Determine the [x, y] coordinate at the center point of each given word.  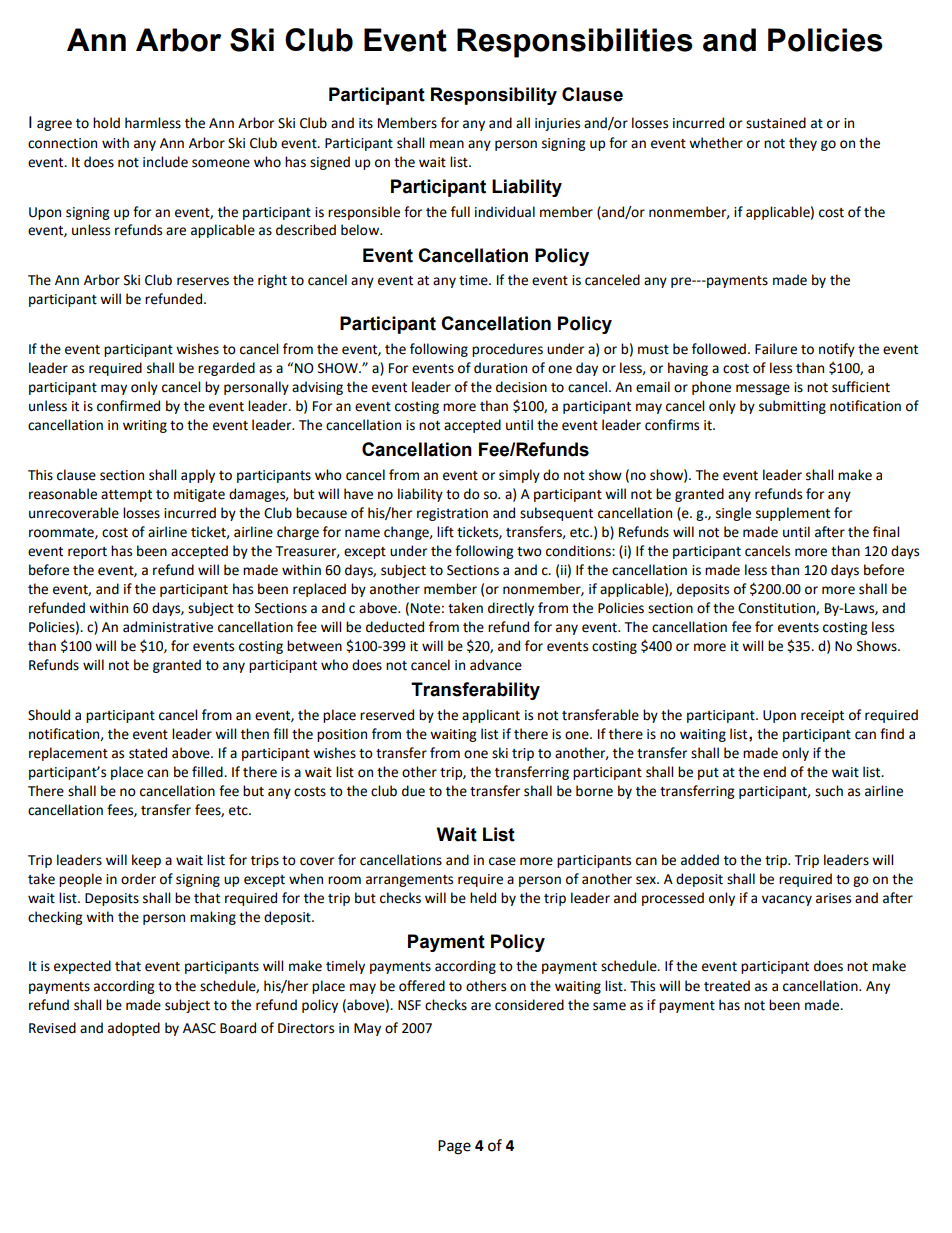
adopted [134, 1029]
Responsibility [494, 96]
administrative [168, 627]
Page [454, 1147]
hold [106, 123]
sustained [776, 123]
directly [511, 609]
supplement [793, 514]
